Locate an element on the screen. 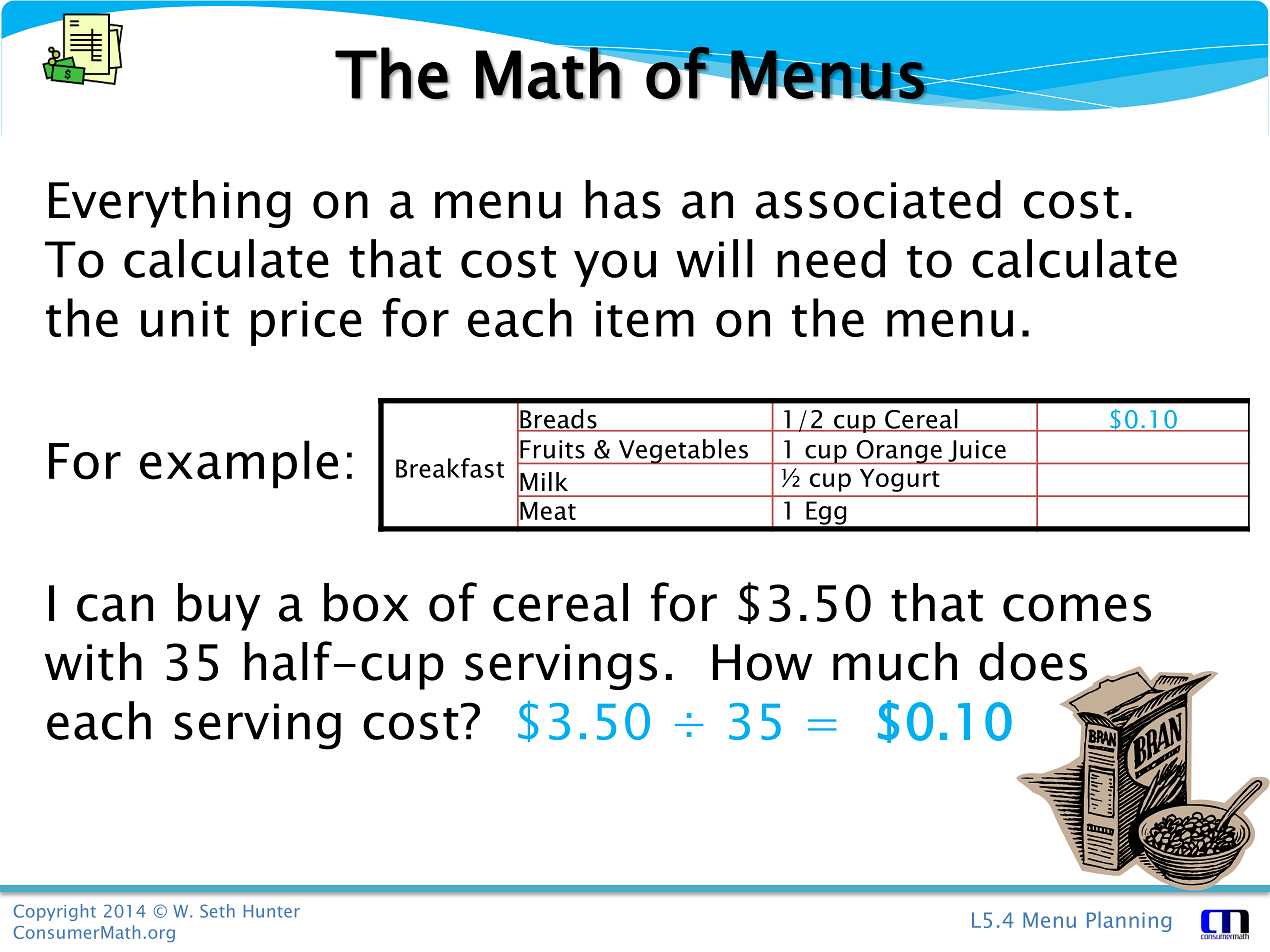  associated is located at coordinates (878, 199).
